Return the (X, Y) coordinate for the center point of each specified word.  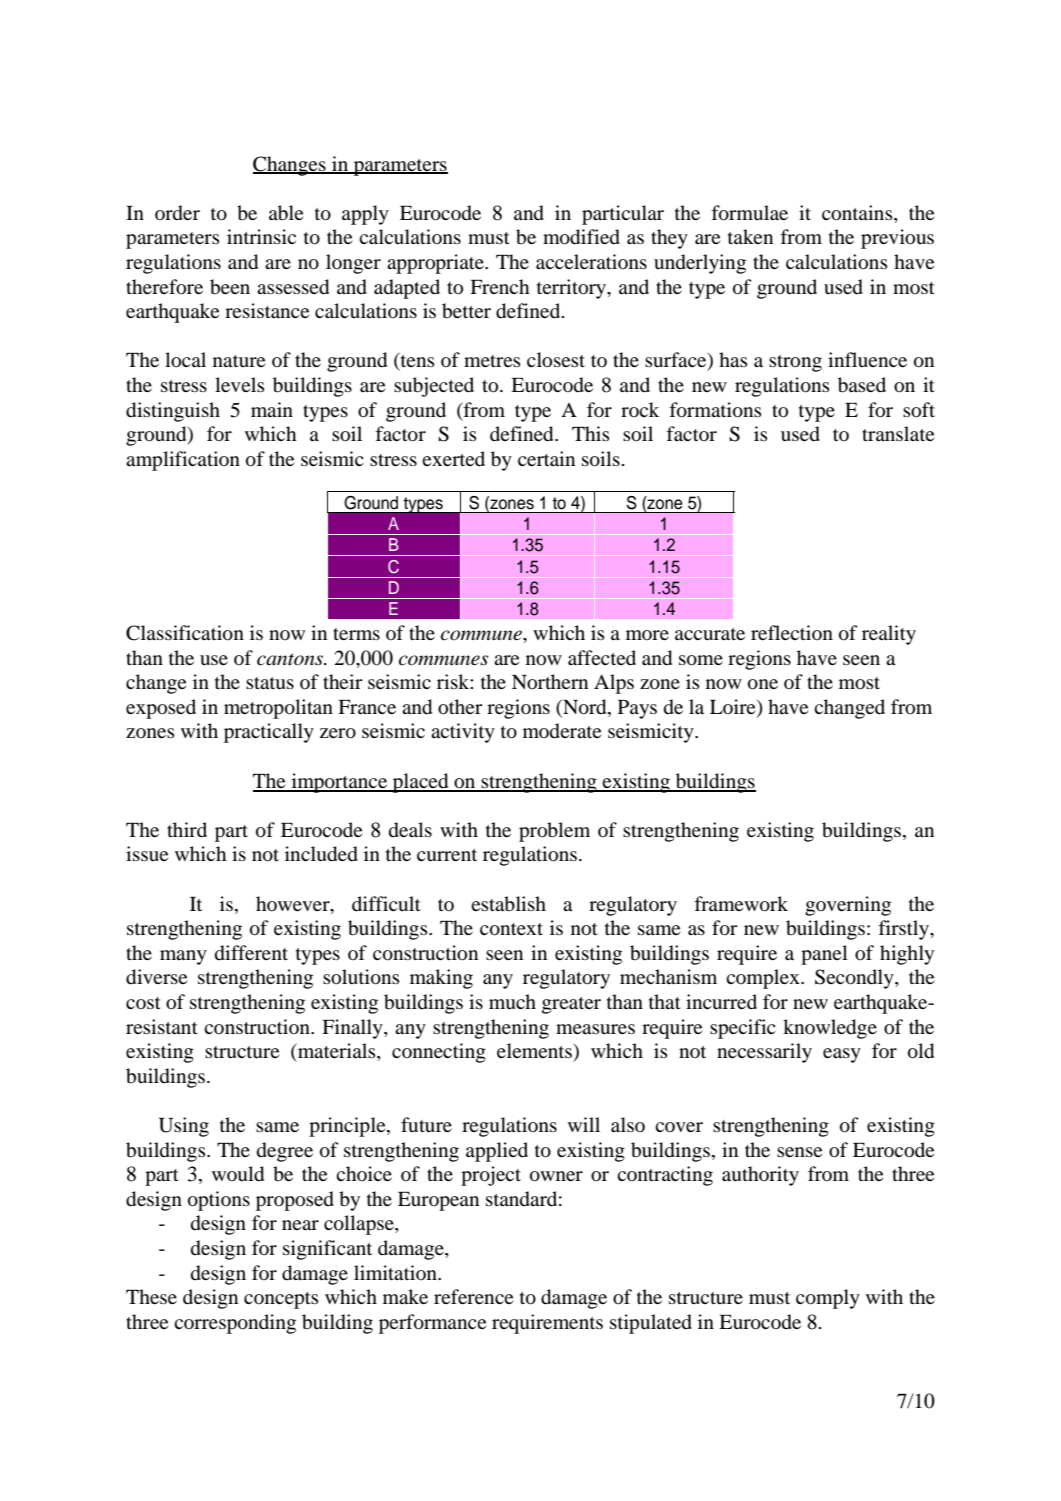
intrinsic (261, 236)
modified (581, 237)
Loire (734, 708)
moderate (562, 731)
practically (269, 733)
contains (858, 213)
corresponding (235, 1324)
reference (473, 1296)
